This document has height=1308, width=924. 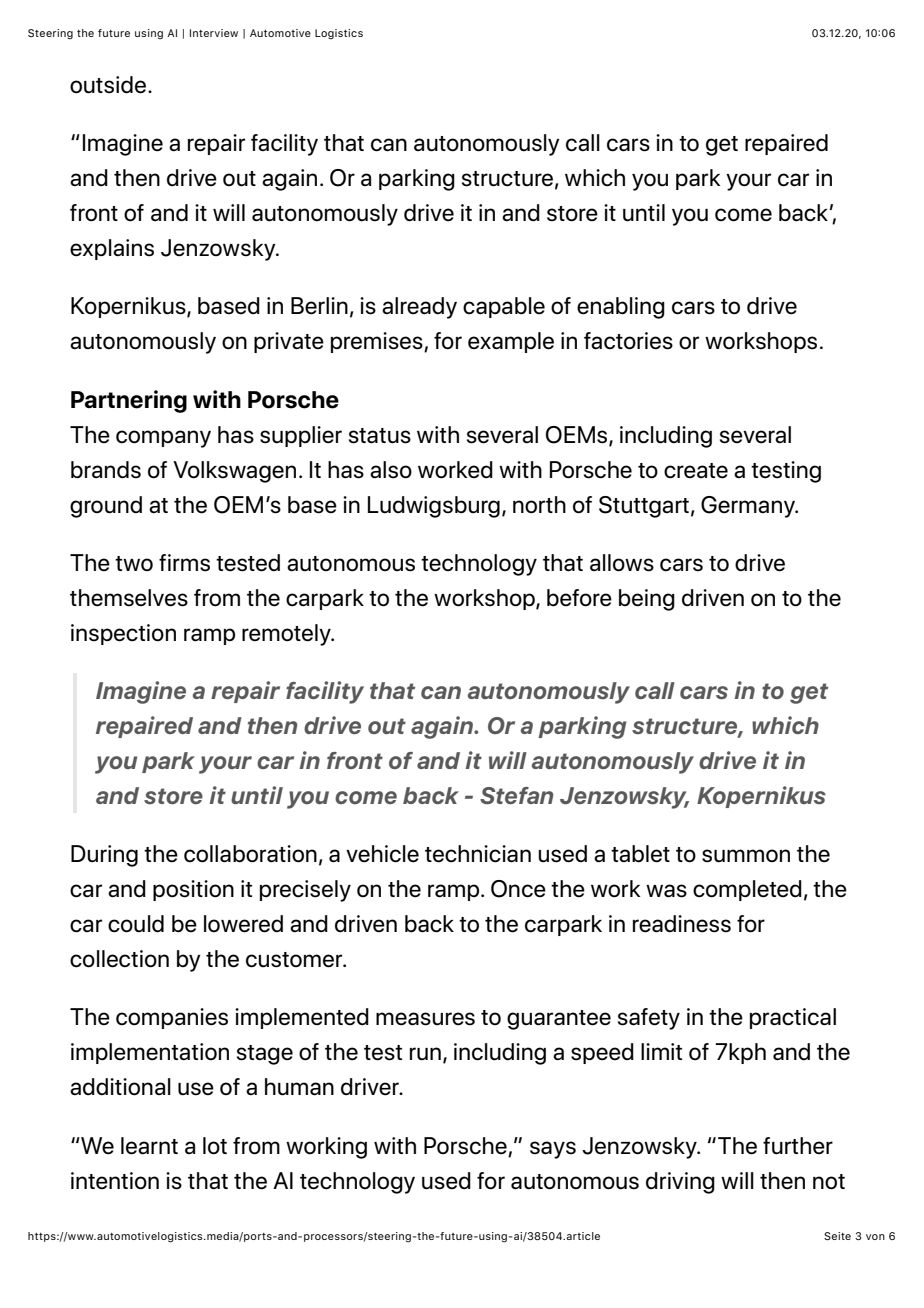 What do you see at coordinates (518, 889) in the document?
I see `Once` at bounding box center [518, 889].
